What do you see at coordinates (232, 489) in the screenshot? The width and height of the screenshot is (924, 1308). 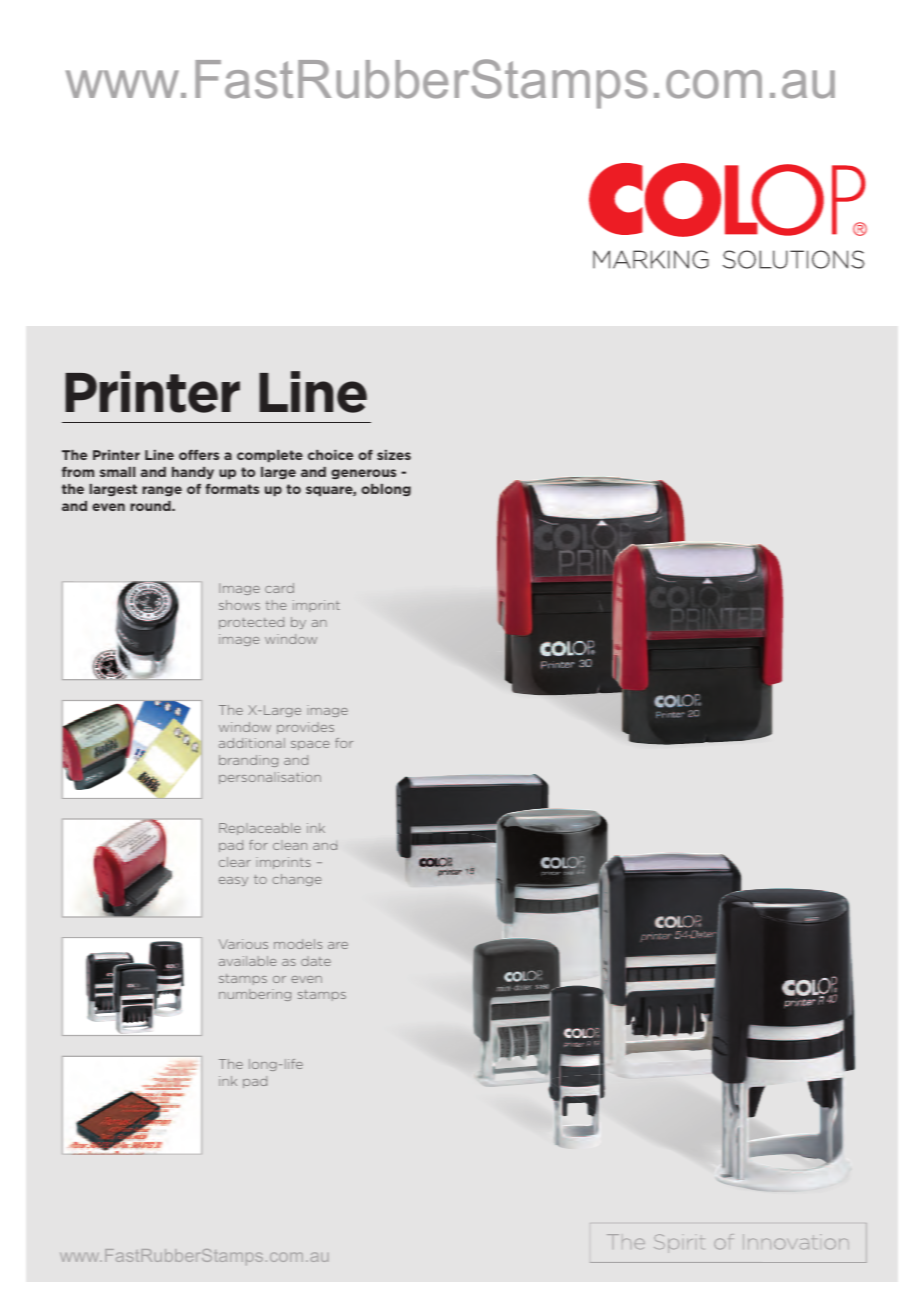 I see `formats` at bounding box center [232, 489].
